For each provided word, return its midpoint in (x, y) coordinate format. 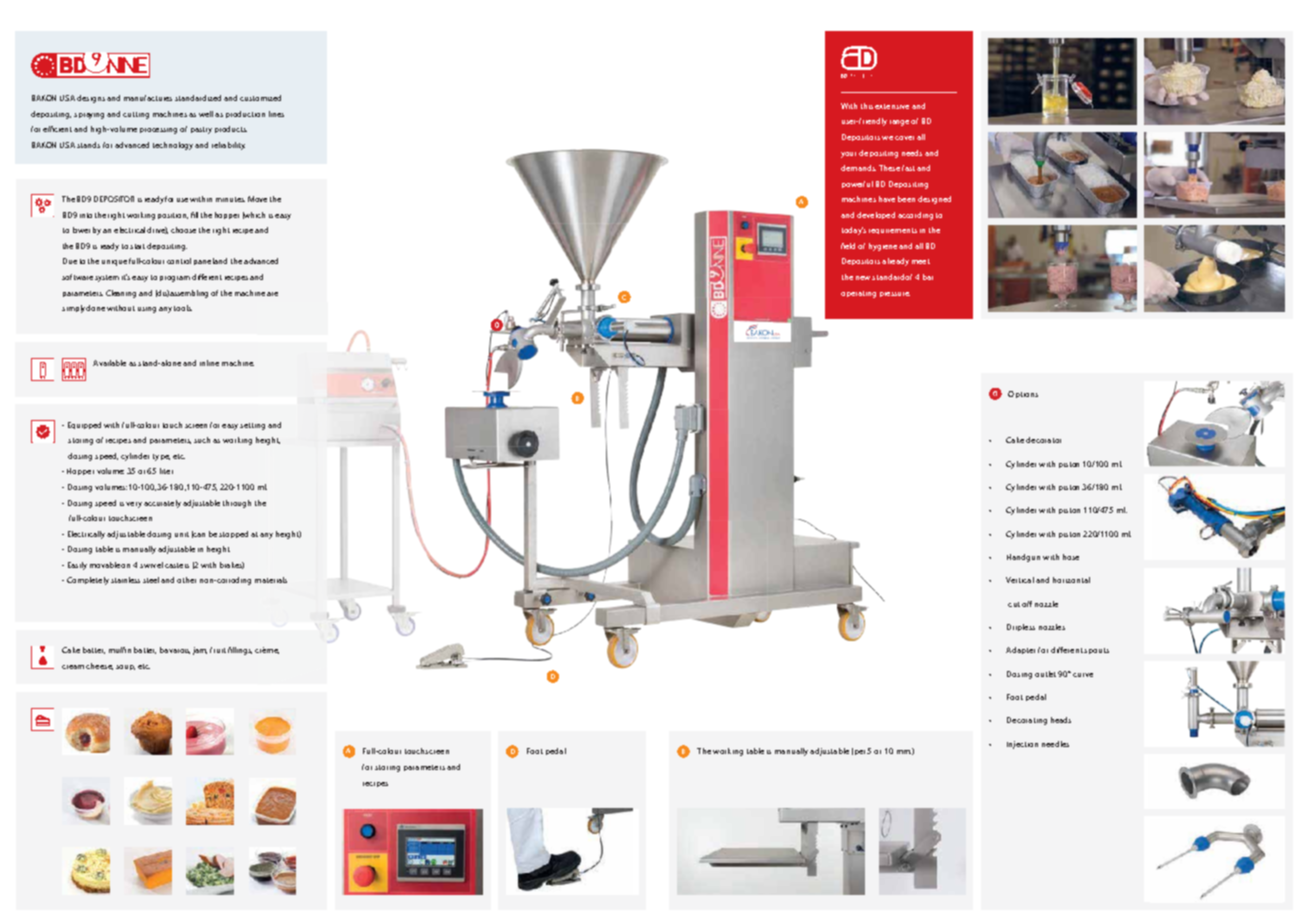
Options (1023, 394)
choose (183, 230)
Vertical (1020, 580)
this (867, 106)
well (206, 114)
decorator (1043, 440)
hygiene (883, 247)
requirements (893, 231)
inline (209, 363)
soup (125, 667)
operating (858, 294)
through (237, 504)
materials (271, 580)
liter (166, 471)
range (899, 123)
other (186, 580)
